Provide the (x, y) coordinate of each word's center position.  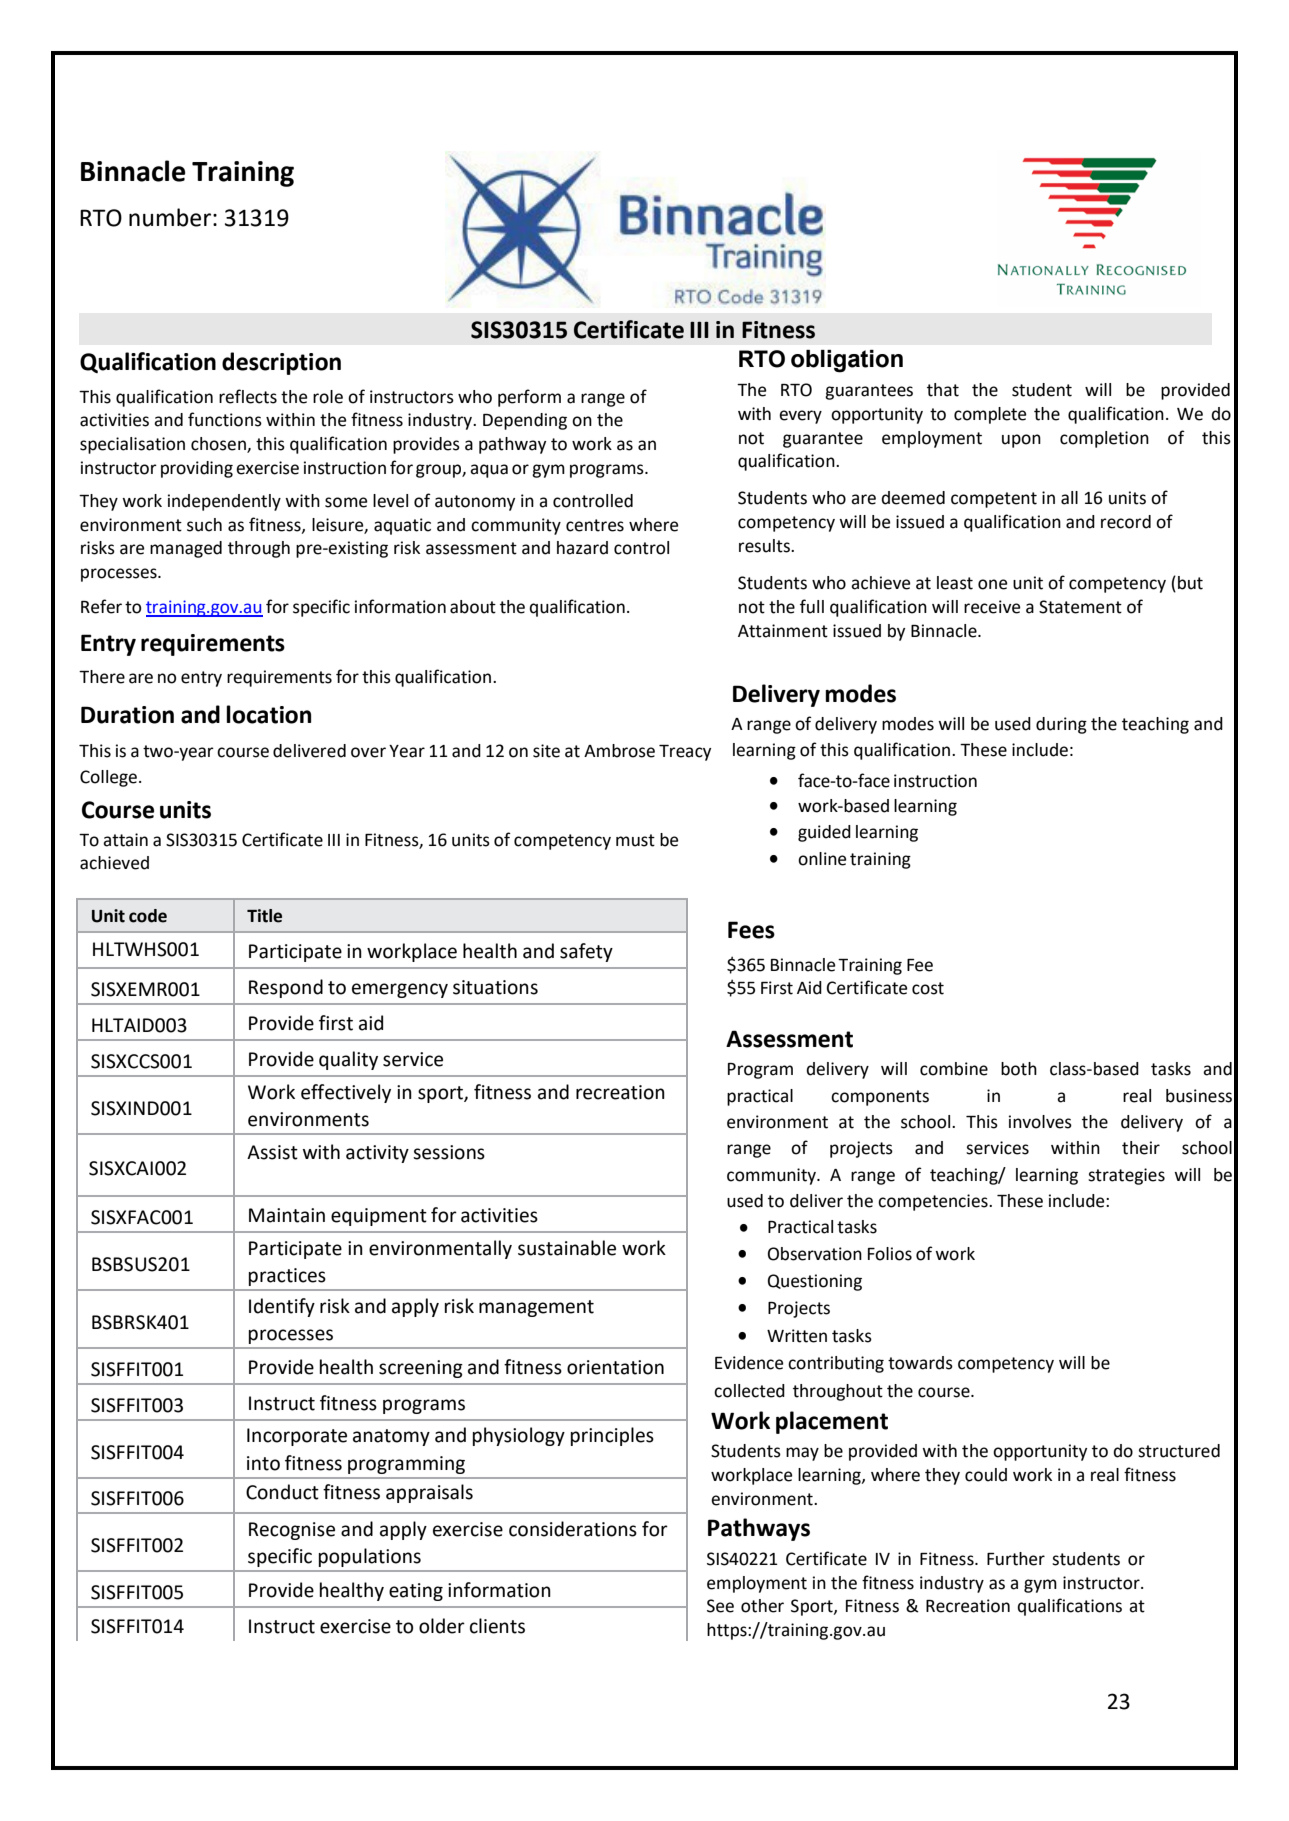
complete (990, 415)
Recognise (292, 1531)
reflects (248, 396)
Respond (286, 988)
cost (928, 988)
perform (529, 398)
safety (586, 952)
